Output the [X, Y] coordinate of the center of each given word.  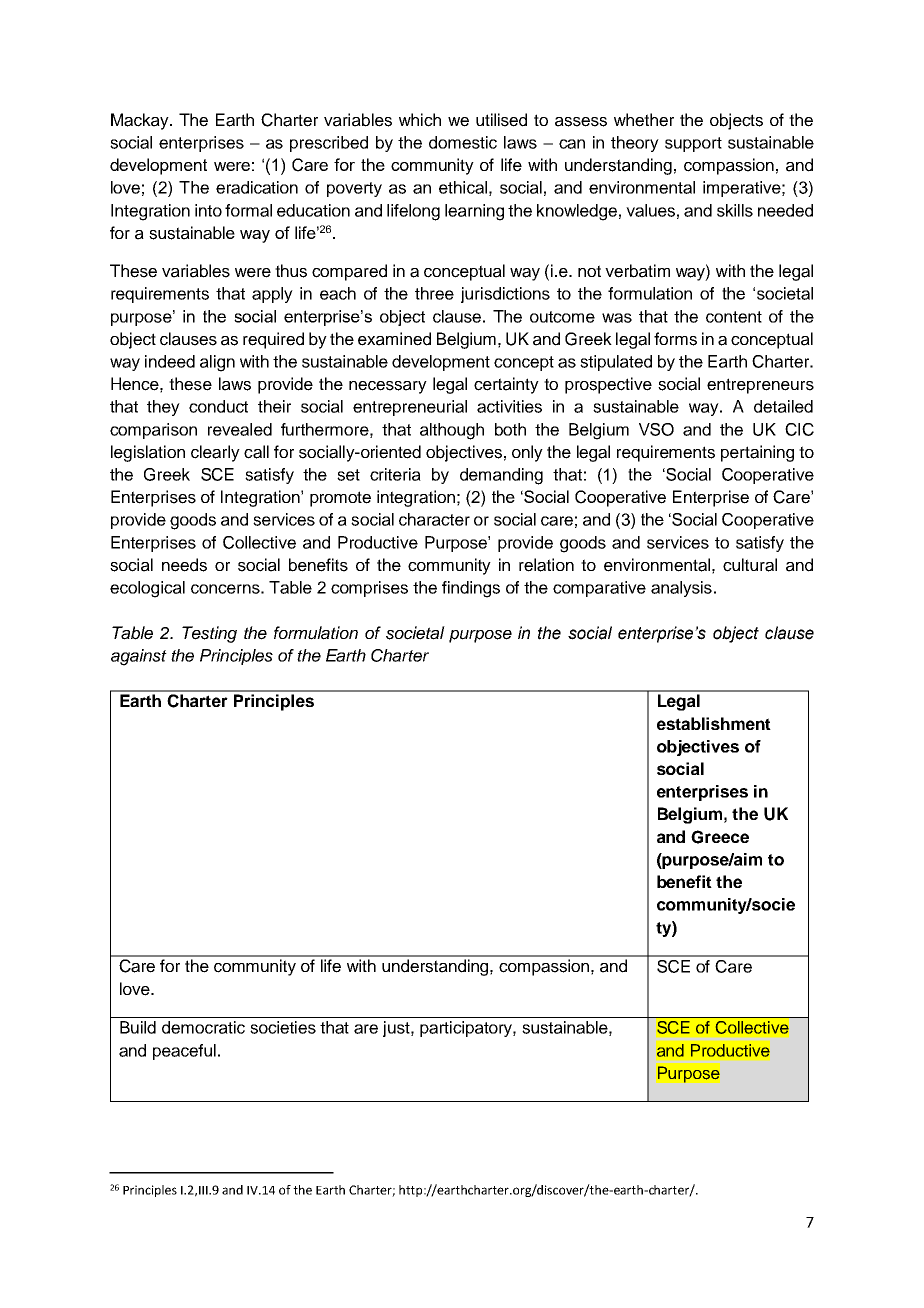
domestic [463, 142]
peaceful [184, 1052]
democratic [203, 1027]
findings [471, 589]
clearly [215, 453]
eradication [257, 187]
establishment [714, 723]
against [139, 657]
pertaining [757, 453]
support [693, 144]
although [452, 431]
